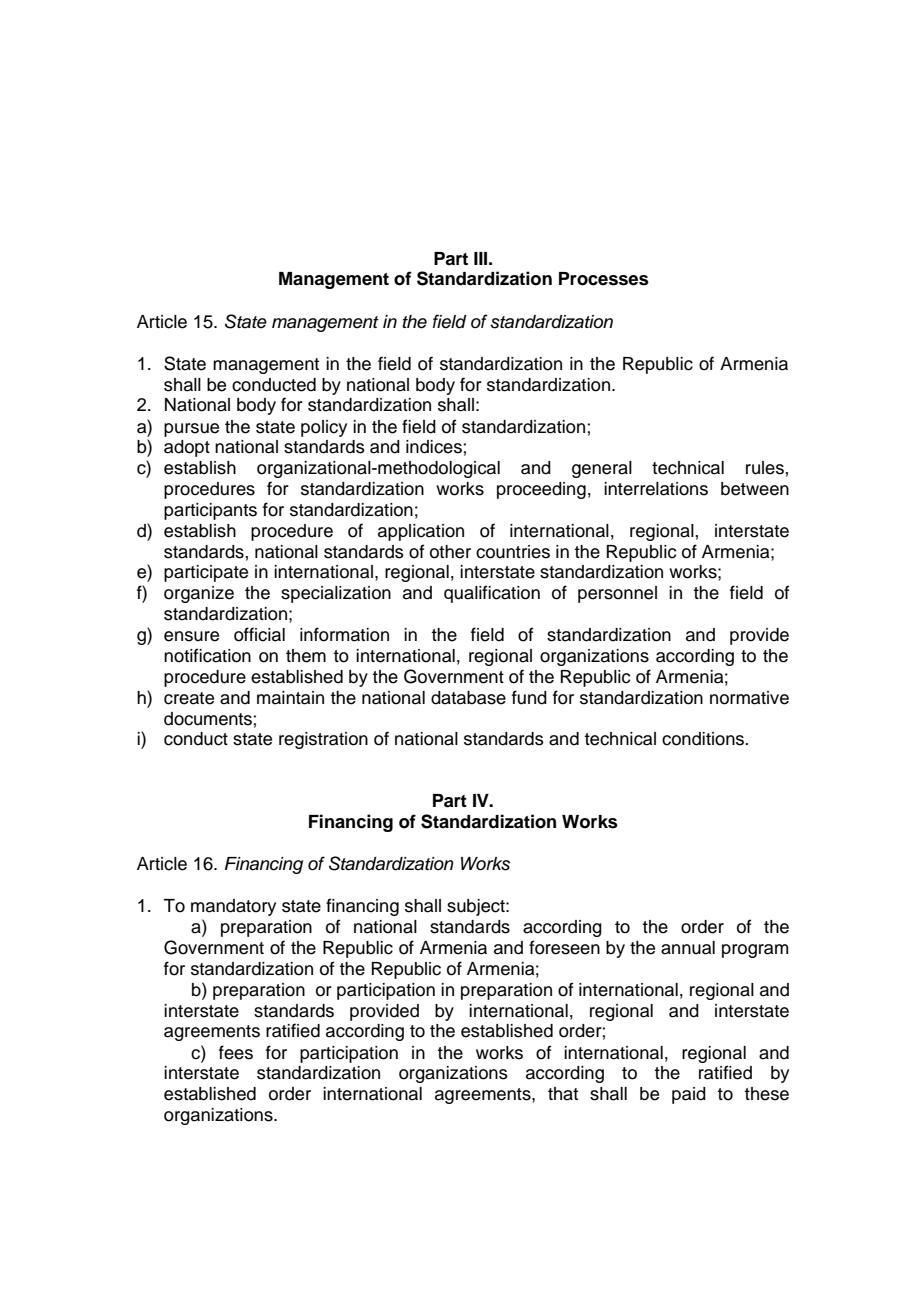 This document has width=924, height=1308. Describe the element at coordinates (468, 698) in the document. I see `database` at that location.
